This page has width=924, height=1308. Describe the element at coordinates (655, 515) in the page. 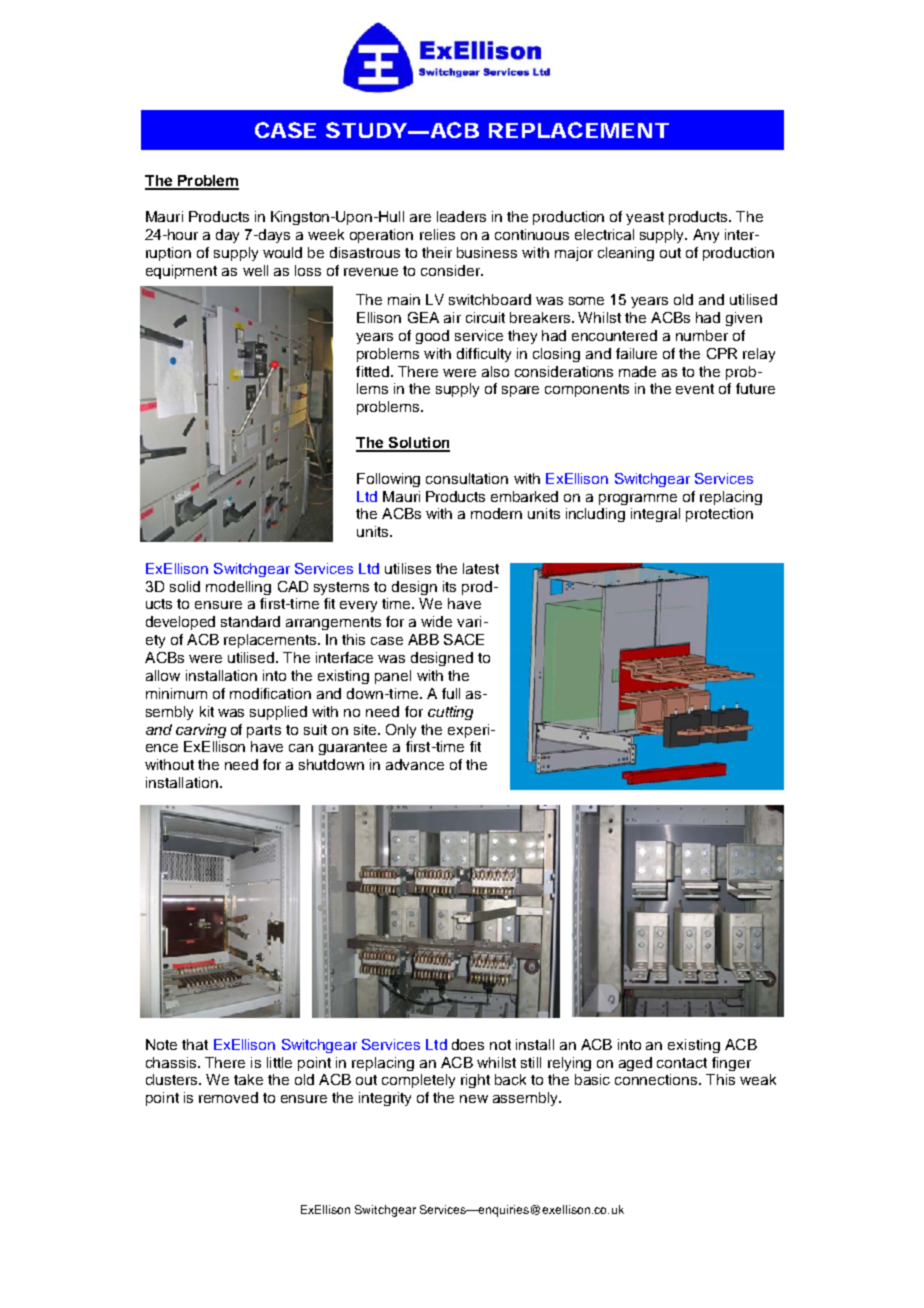

I see `integral` at that location.
